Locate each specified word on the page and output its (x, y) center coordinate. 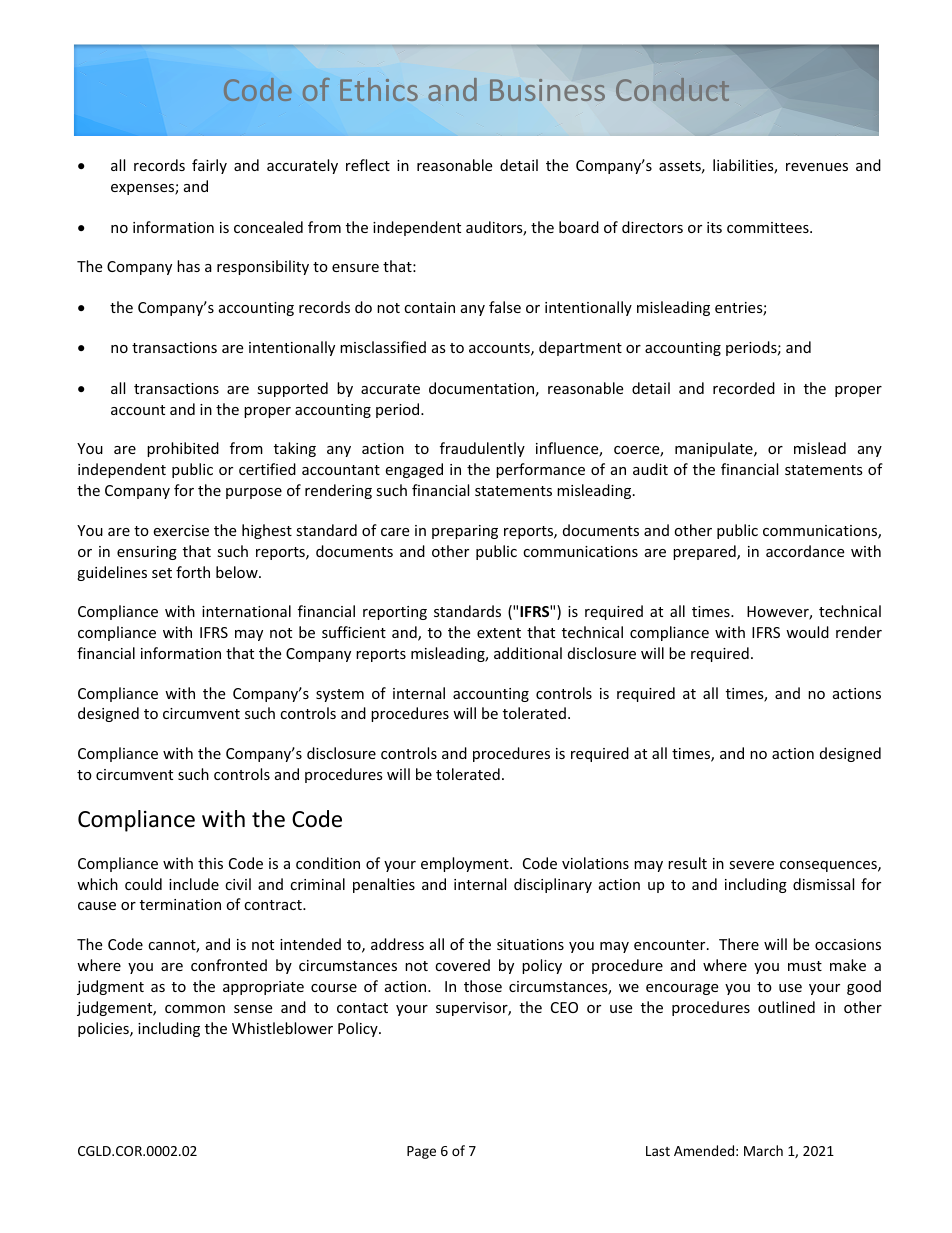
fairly (209, 166)
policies (104, 1029)
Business (547, 90)
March (763, 1150)
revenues (817, 167)
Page (421, 1152)
